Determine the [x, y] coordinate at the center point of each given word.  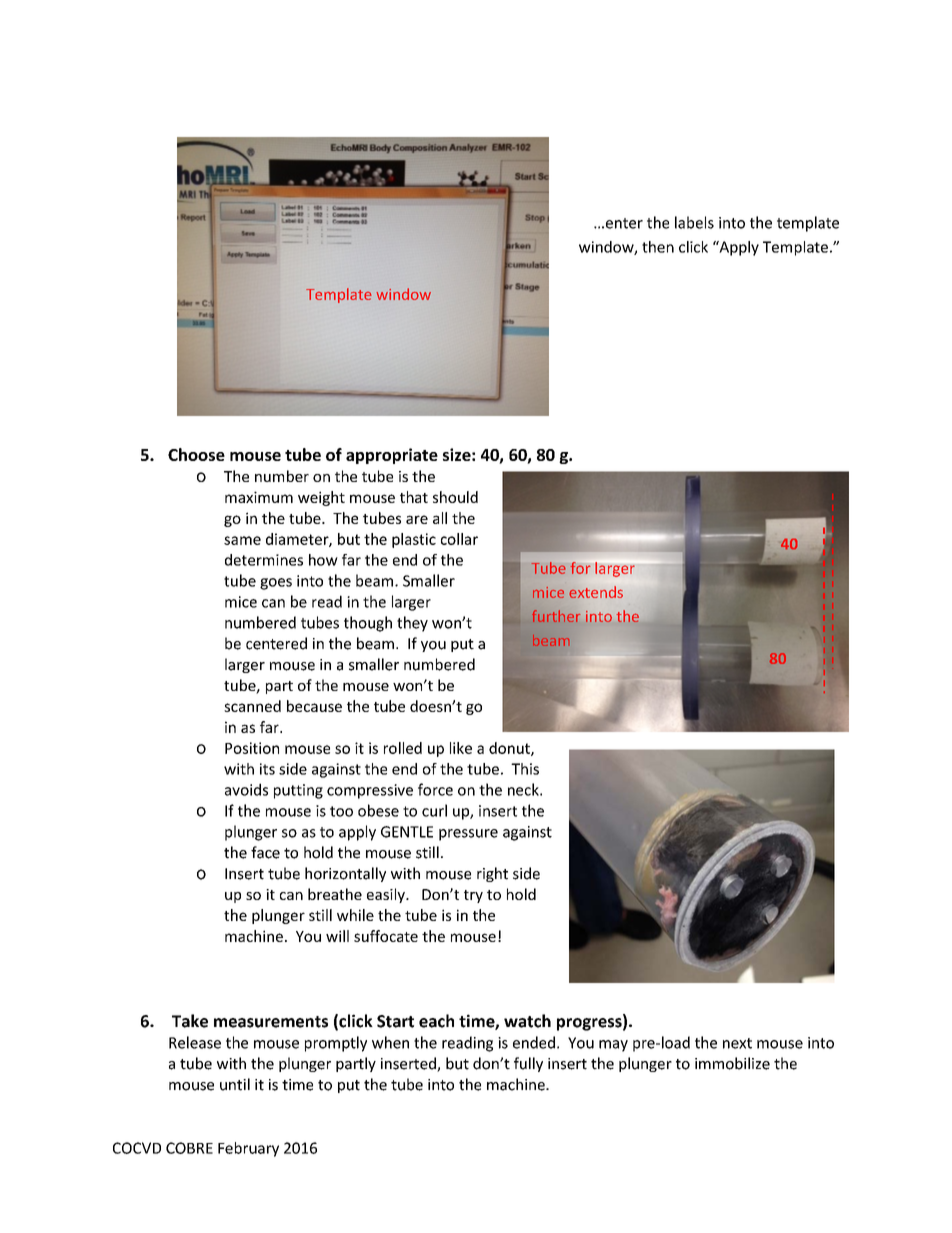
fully [528, 1064]
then [658, 247]
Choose [196, 454]
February [248, 1149]
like [461, 748]
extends [596, 592]
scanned [252, 706]
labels [694, 222]
